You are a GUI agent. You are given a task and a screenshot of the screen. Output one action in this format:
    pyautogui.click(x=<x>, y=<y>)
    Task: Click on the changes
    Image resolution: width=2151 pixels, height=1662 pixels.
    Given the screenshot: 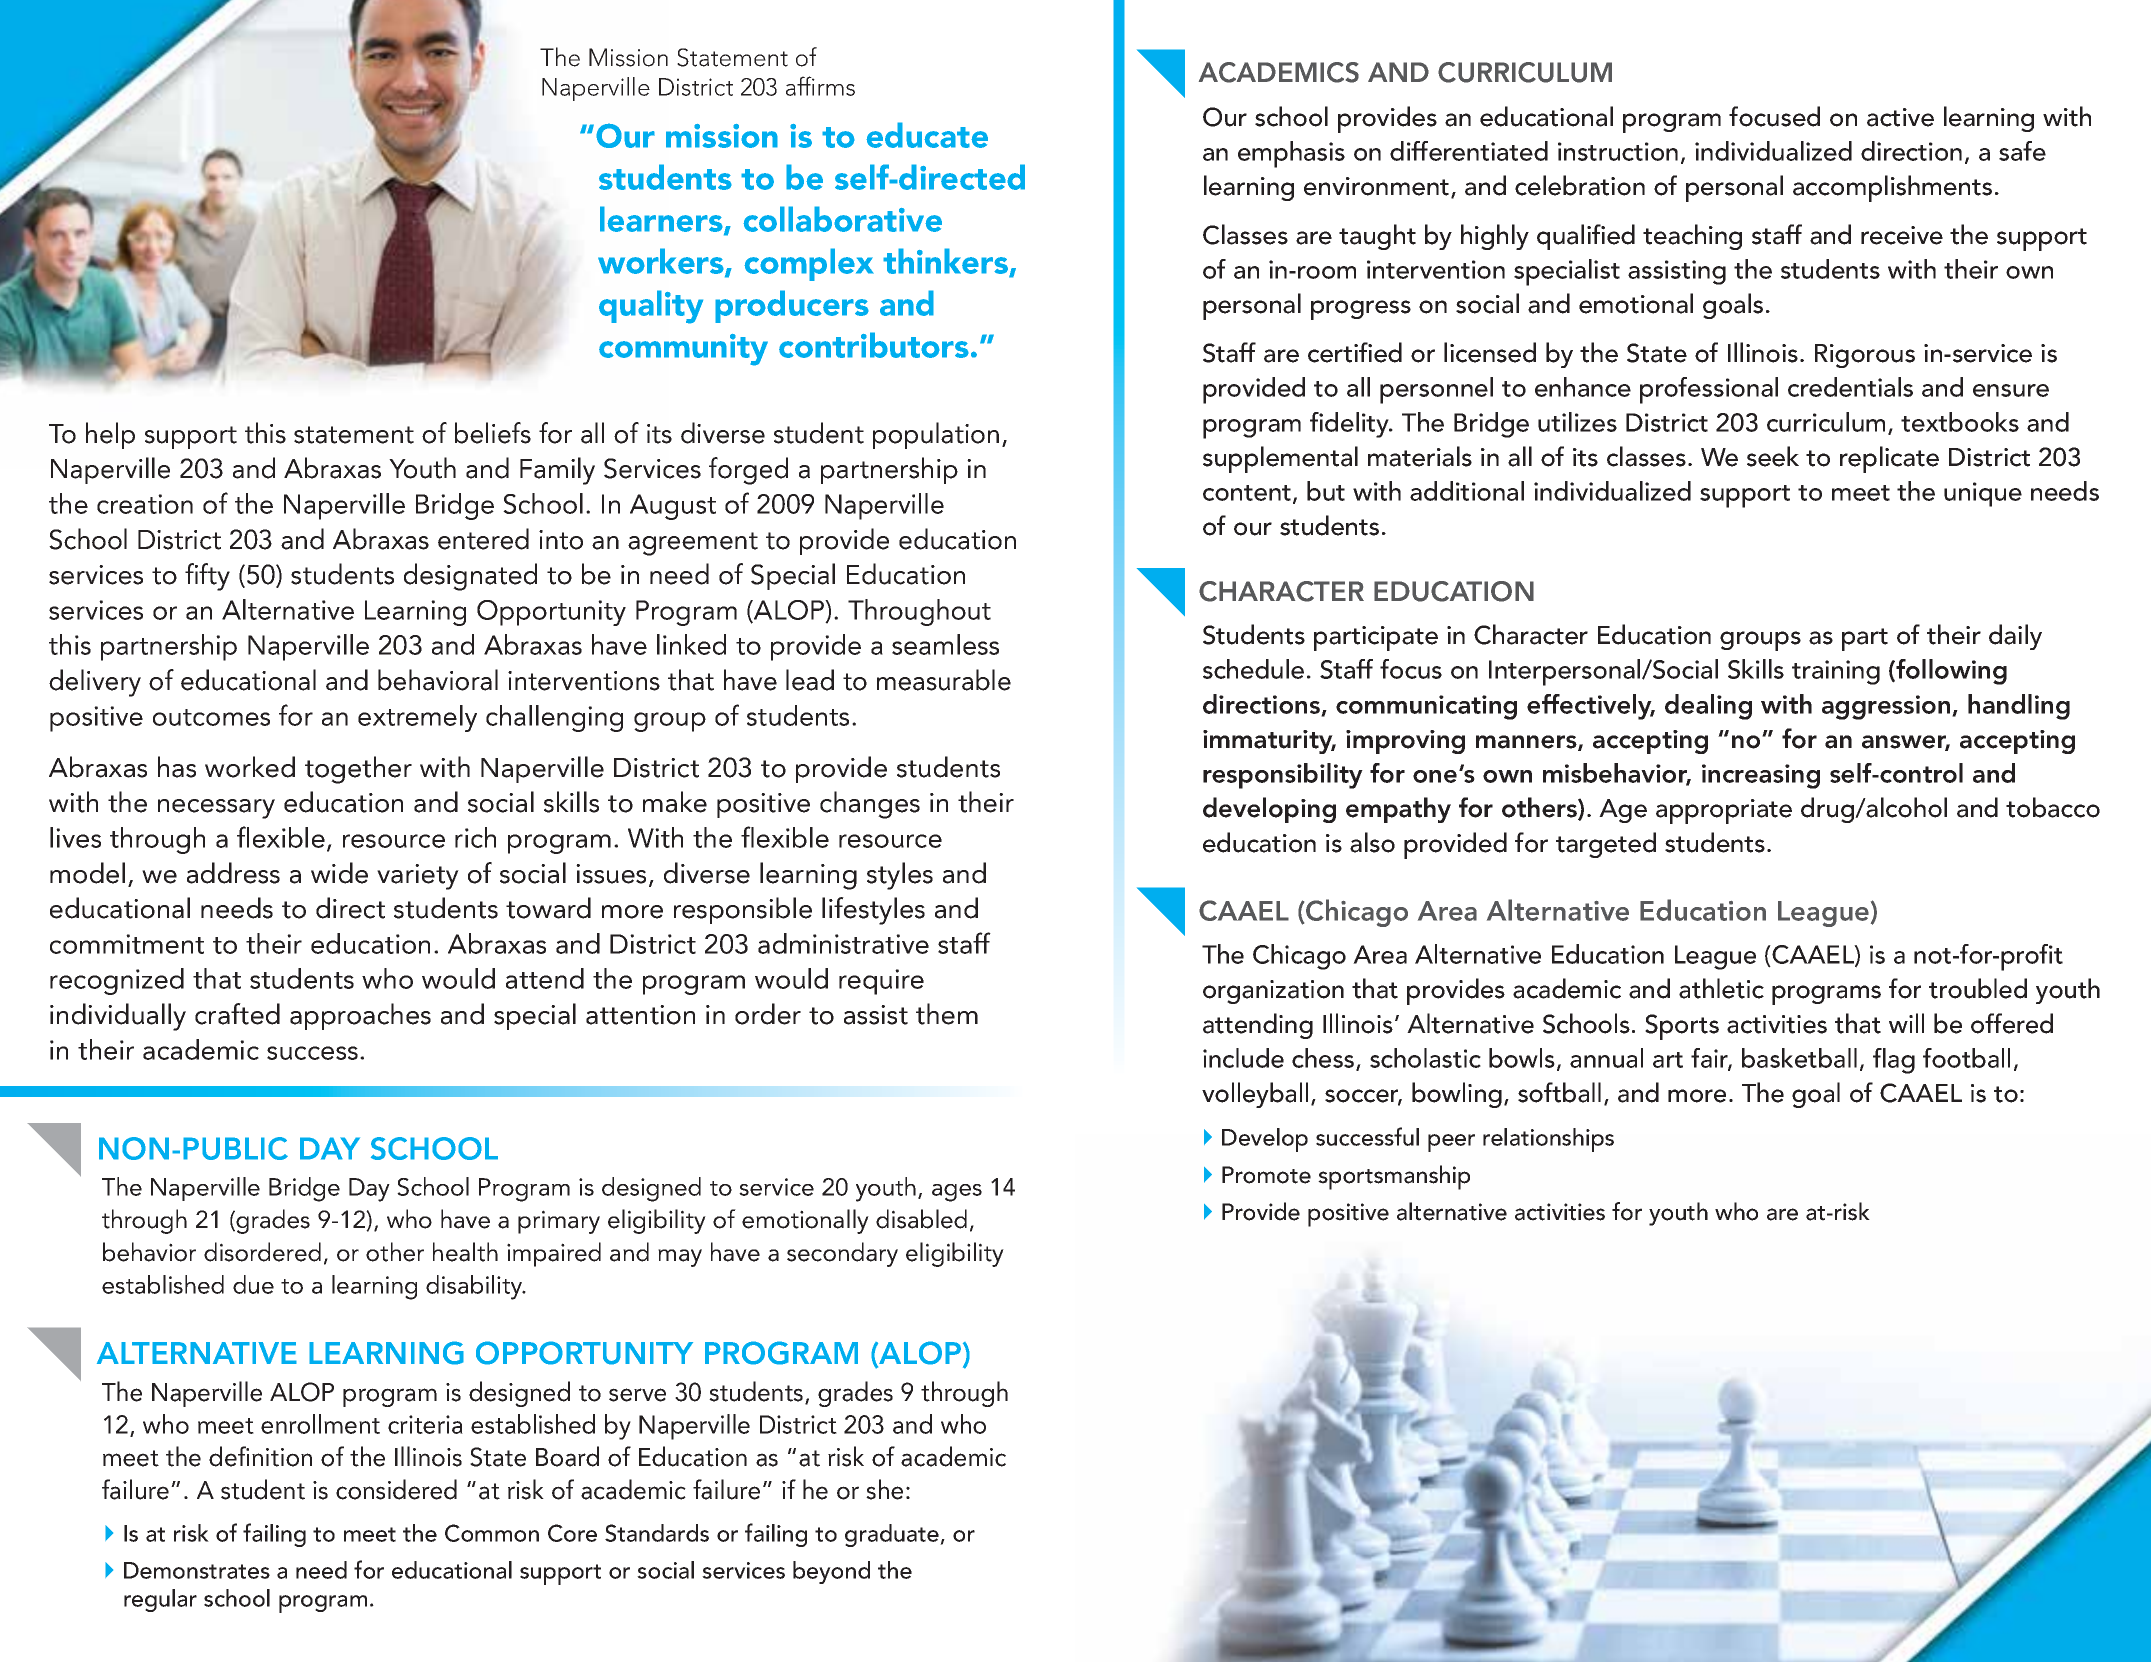 What is the action you would take?
    pyautogui.click(x=870, y=805)
